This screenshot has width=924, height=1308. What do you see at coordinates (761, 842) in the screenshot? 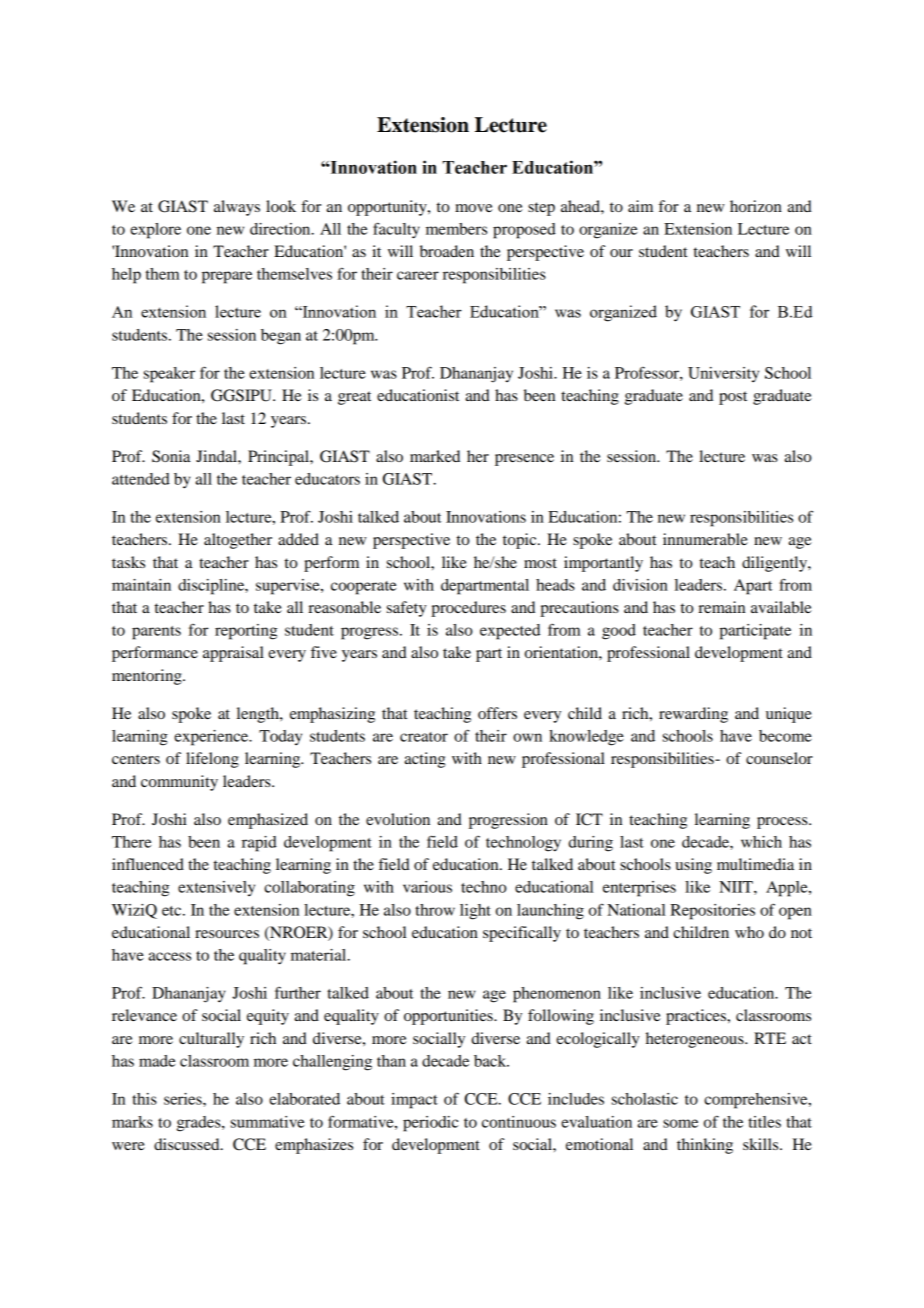
I see `which` at bounding box center [761, 842].
